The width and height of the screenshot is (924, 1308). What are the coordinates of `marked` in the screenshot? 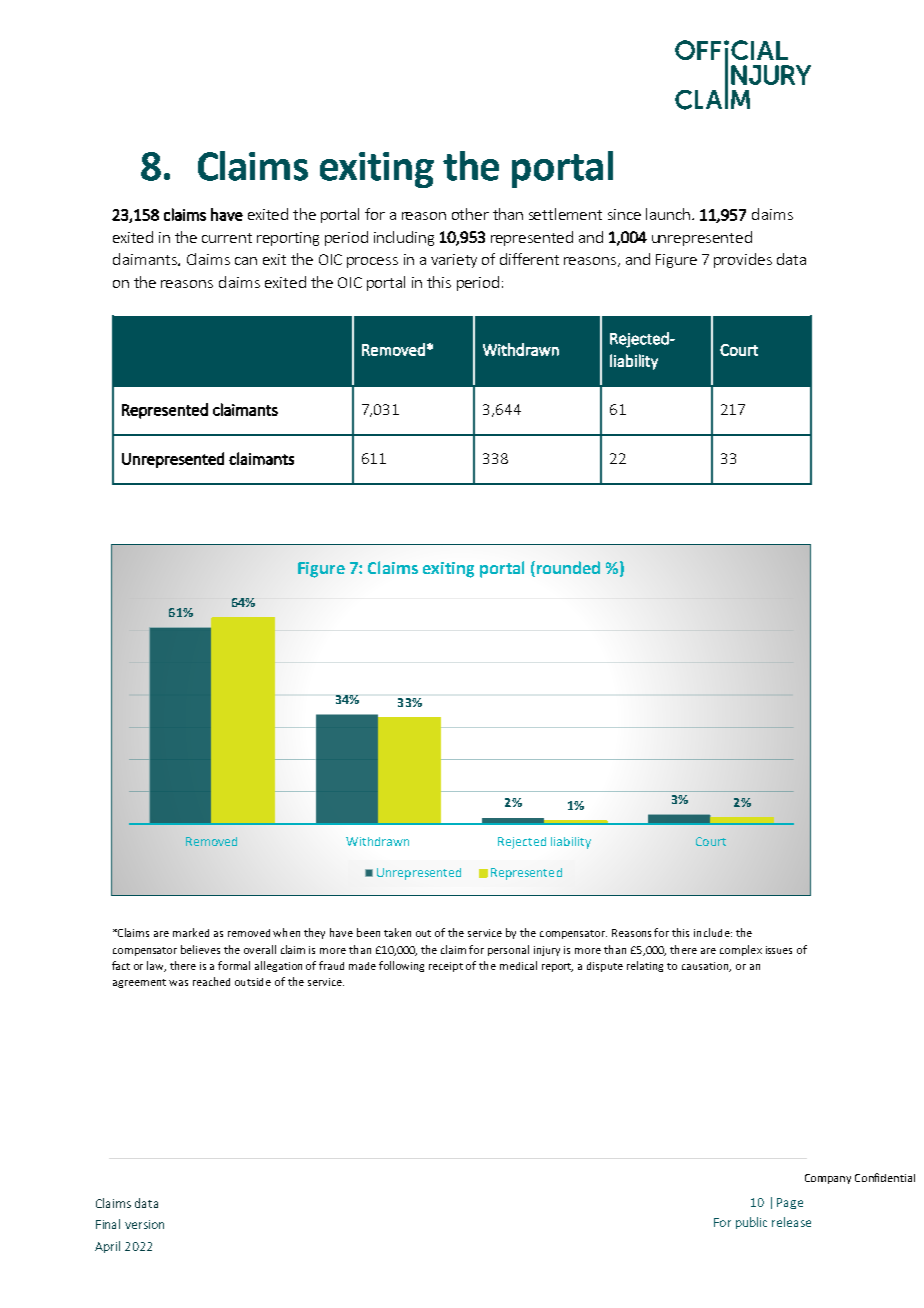 It's located at (191, 932).
